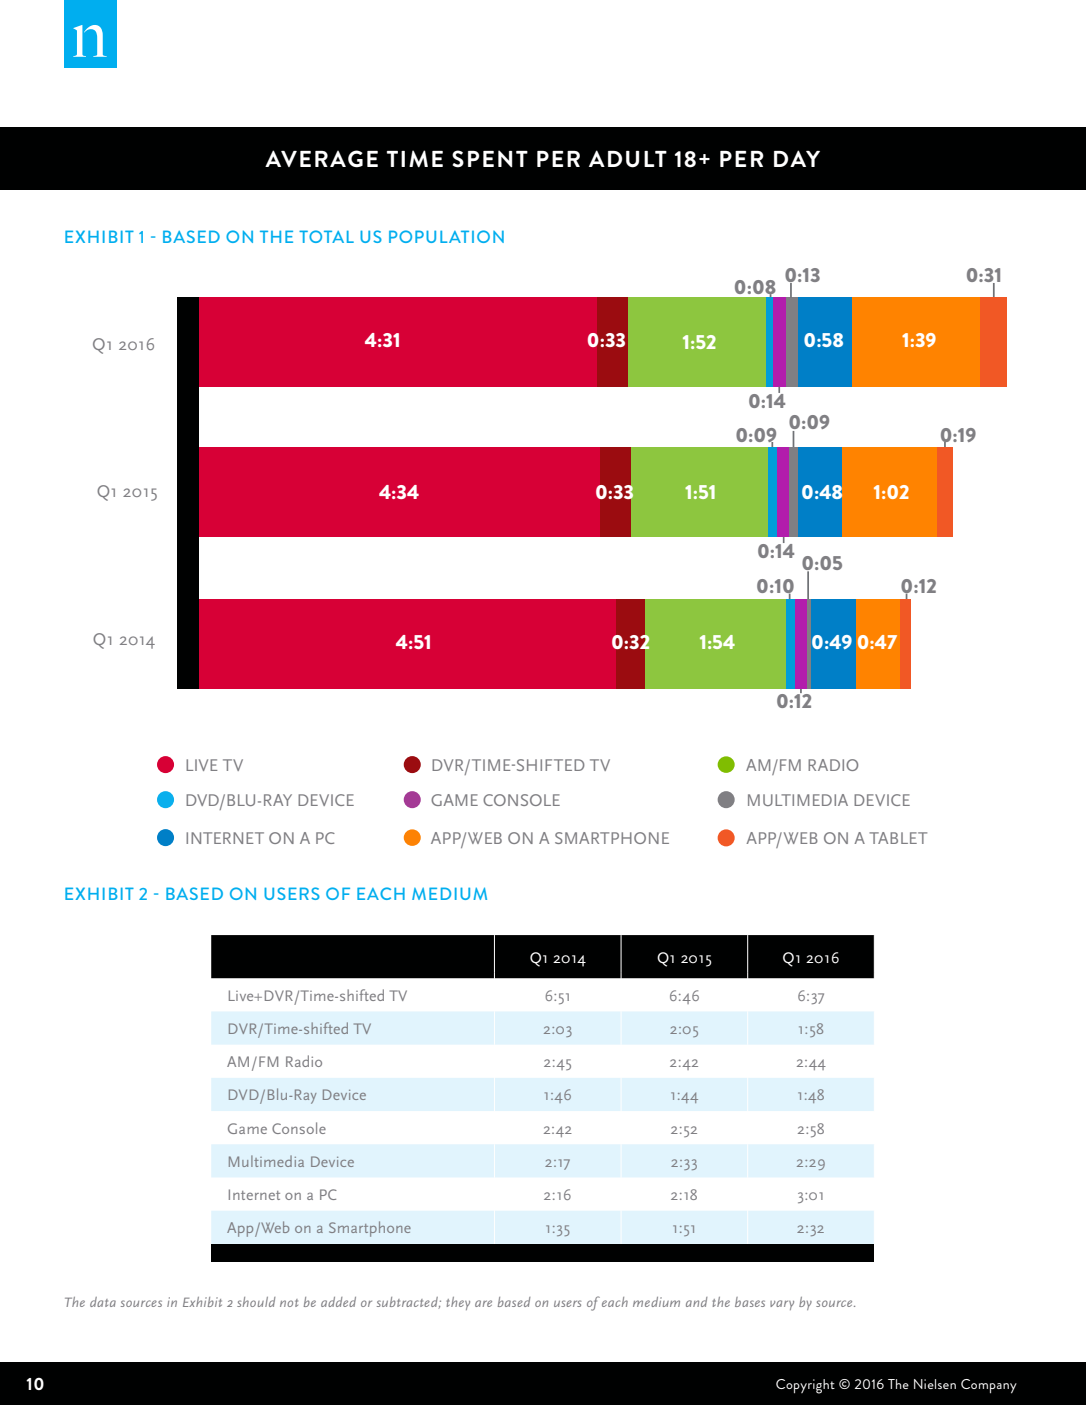  I want to click on should, so click(256, 1302).
